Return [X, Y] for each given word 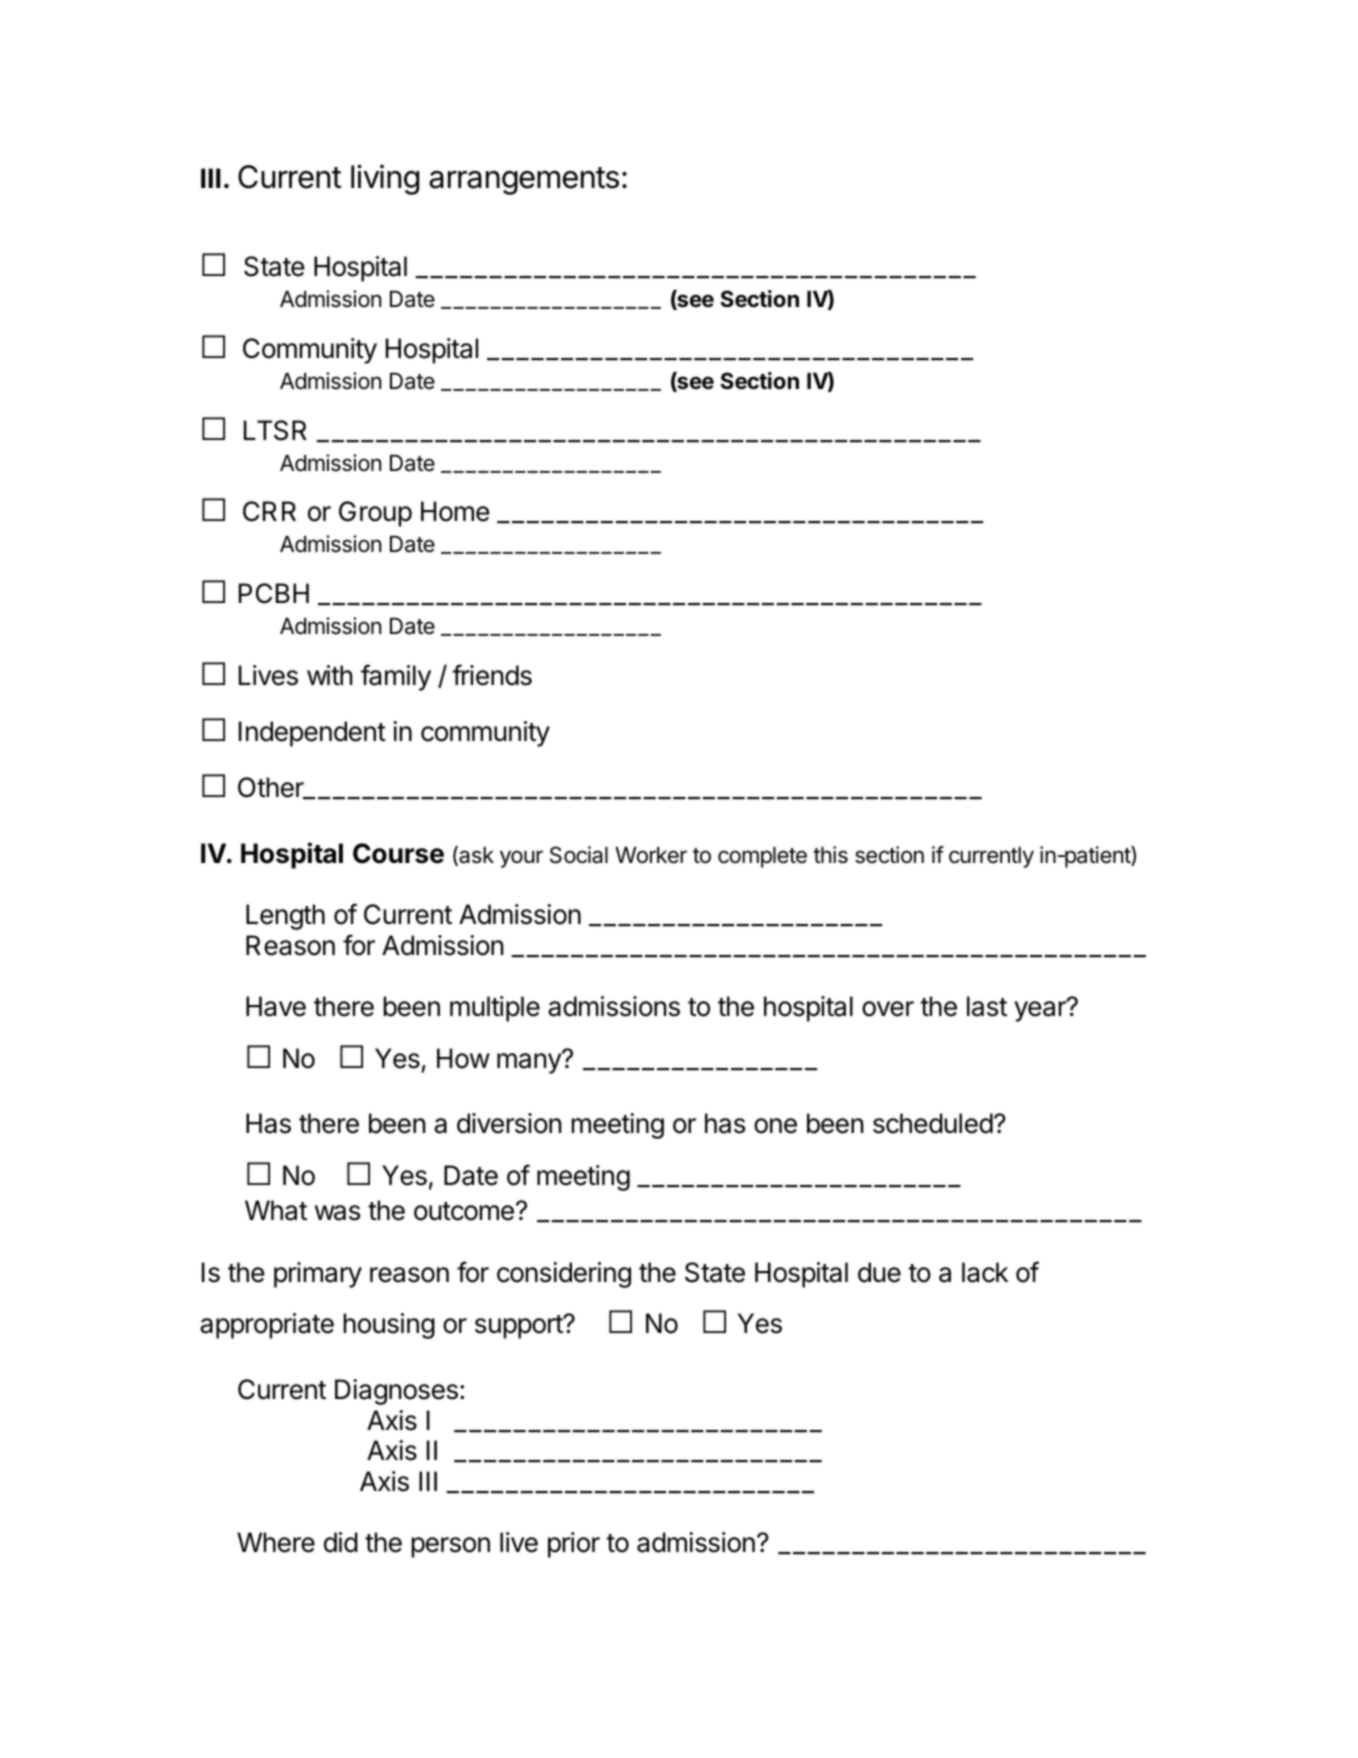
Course [398, 853]
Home [455, 511]
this [830, 855]
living [385, 179]
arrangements [524, 181]
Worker [651, 855]
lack [985, 1272]
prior [574, 1545]
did [341, 1542]
